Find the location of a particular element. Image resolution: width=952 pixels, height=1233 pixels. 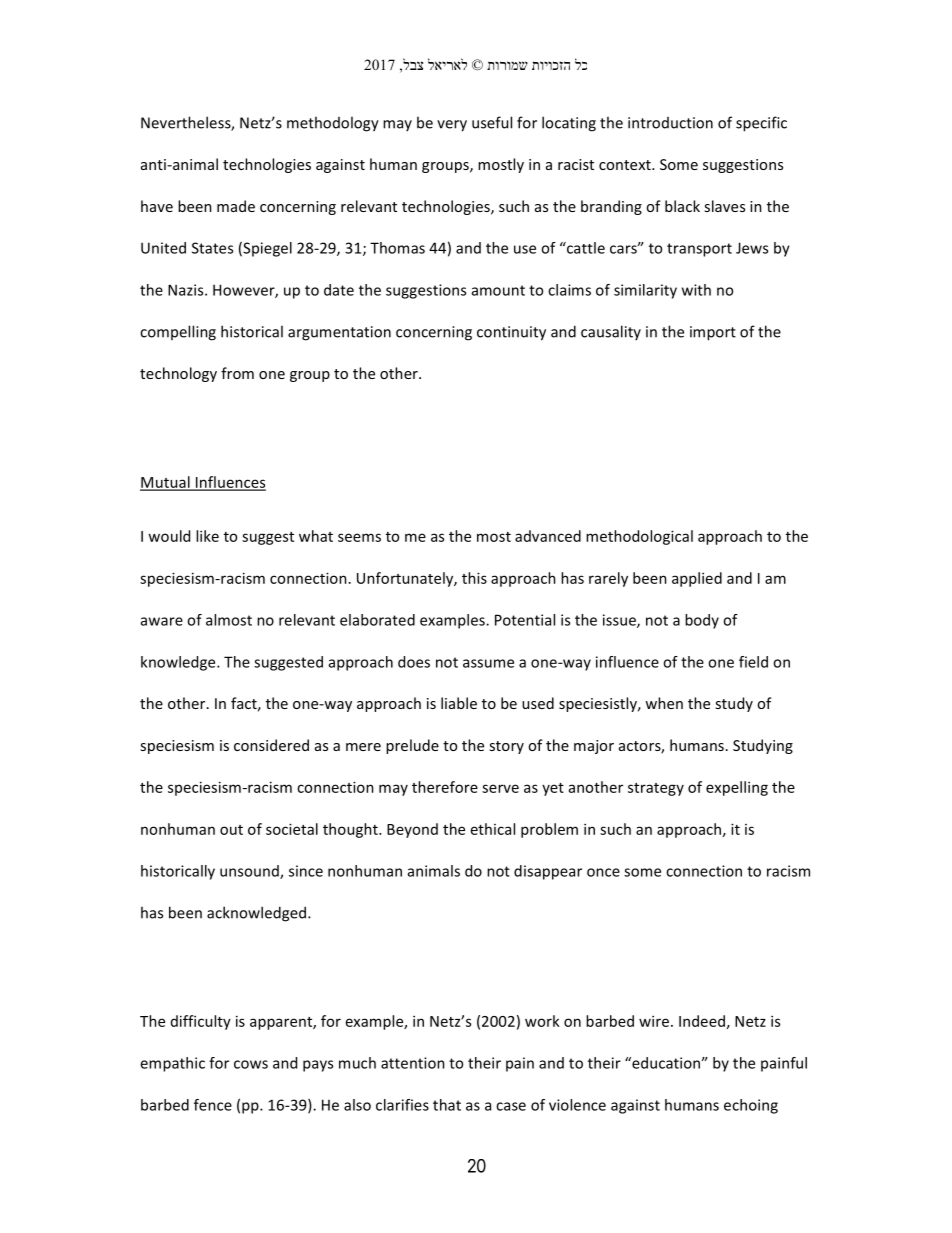

very is located at coordinates (452, 126).
